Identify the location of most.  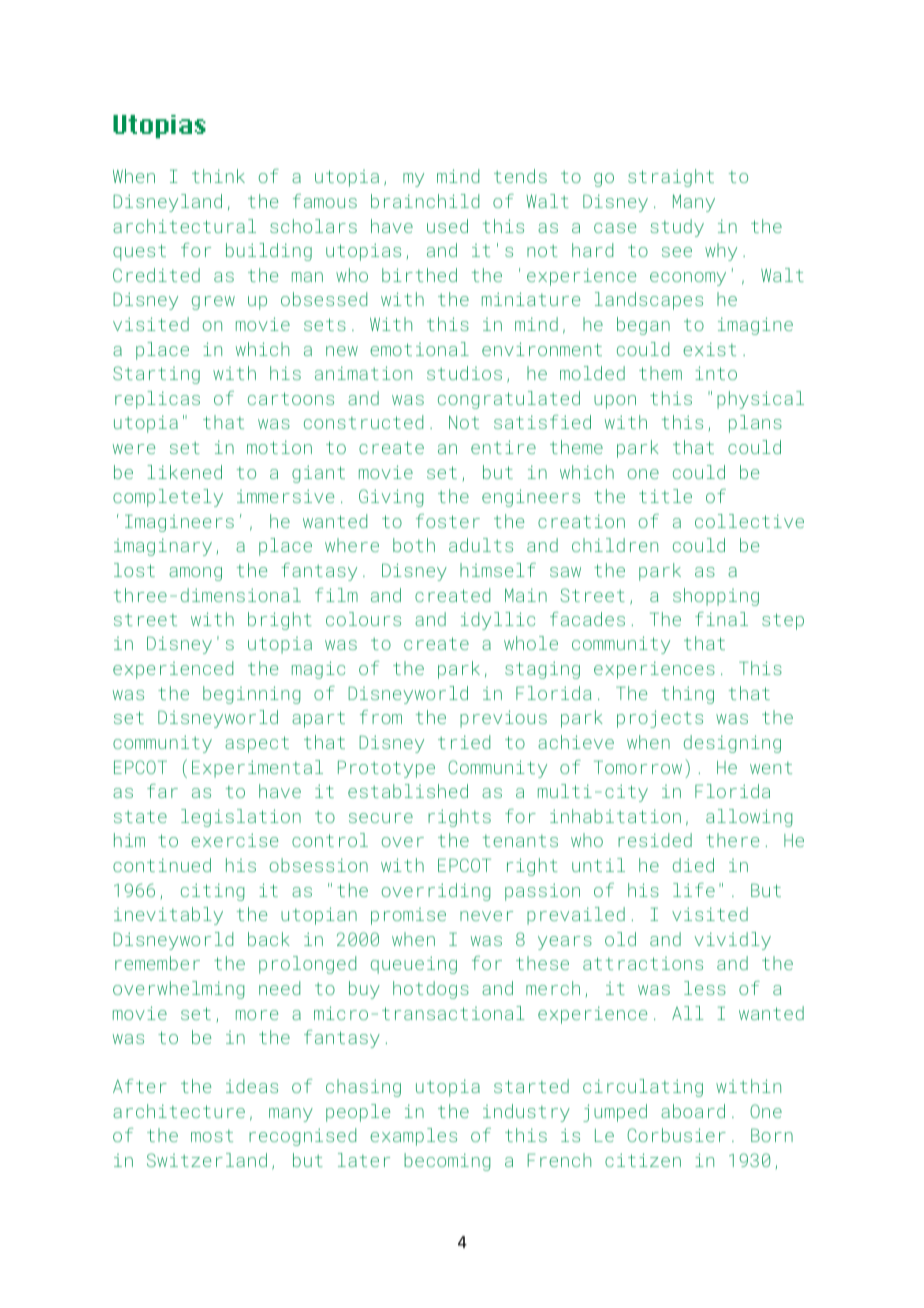
(212, 1136).
